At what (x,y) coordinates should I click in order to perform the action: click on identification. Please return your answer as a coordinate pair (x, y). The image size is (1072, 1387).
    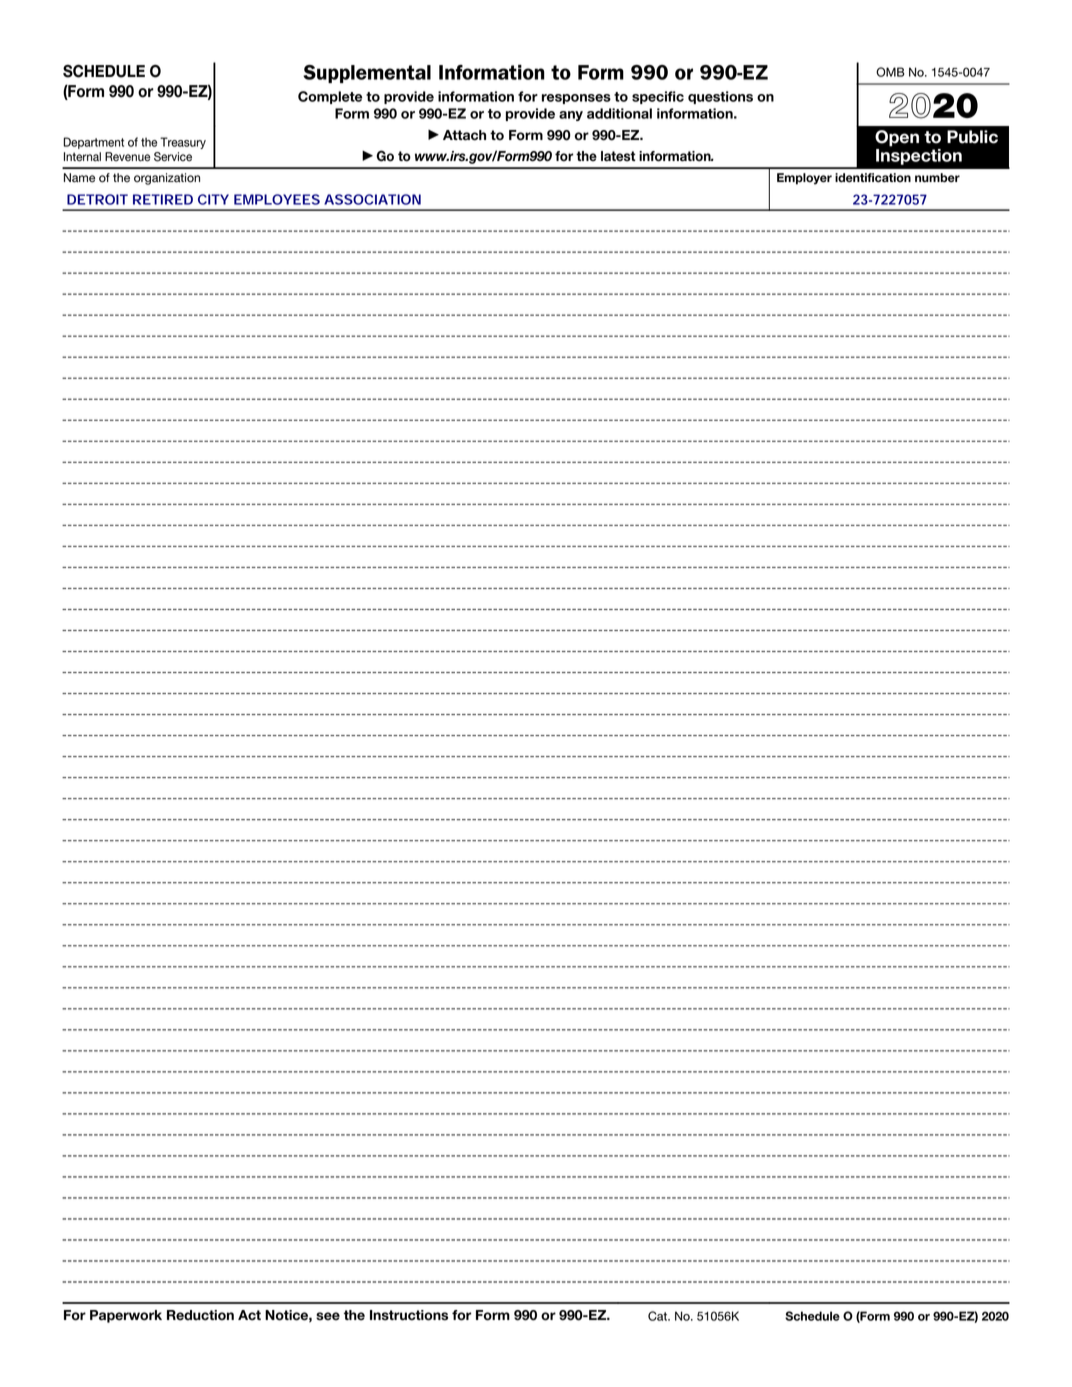
    Looking at the image, I should click on (873, 178).
